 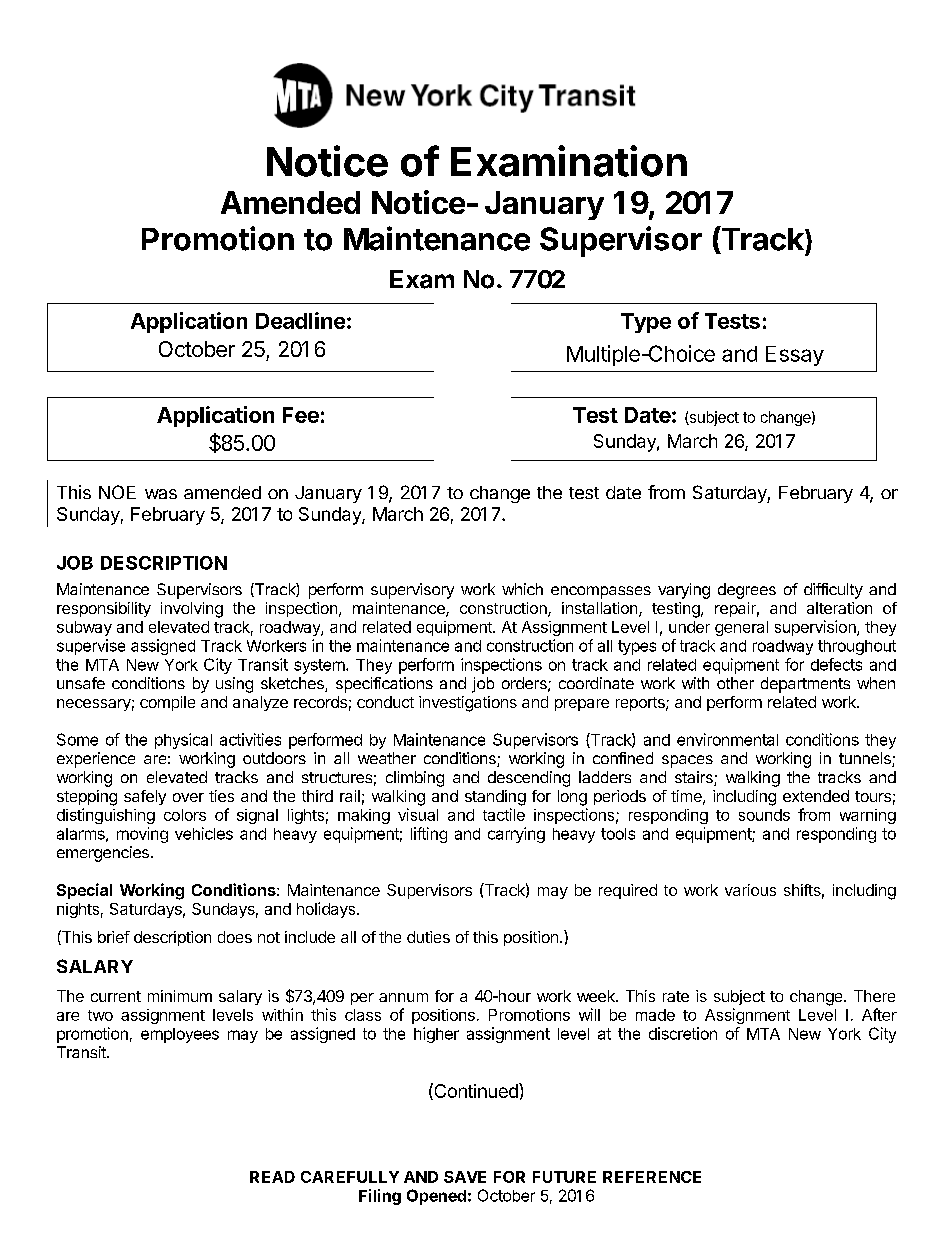 I want to click on Essay, so click(x=795, y=356).
